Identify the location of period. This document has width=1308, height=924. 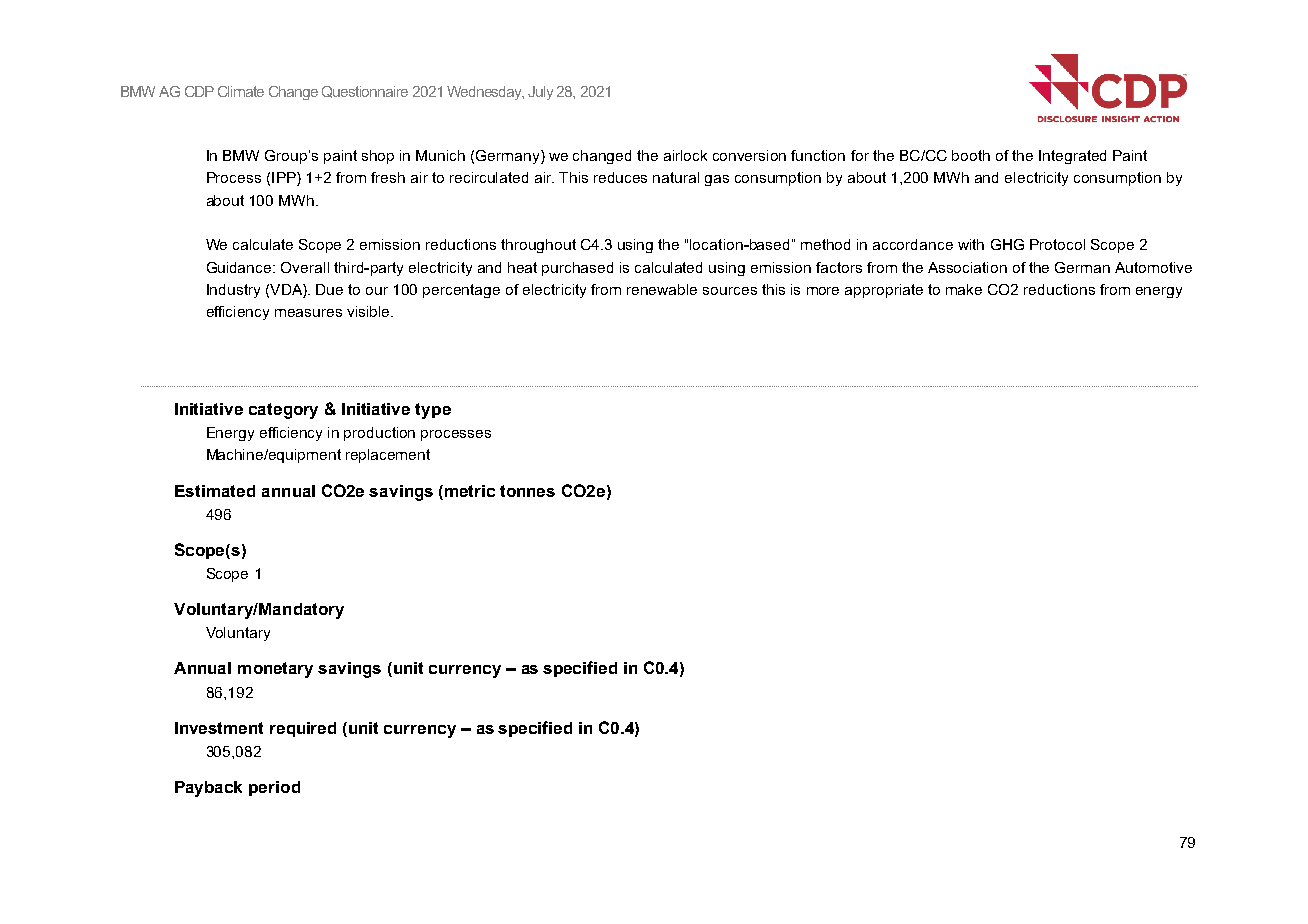
(274, 788).
